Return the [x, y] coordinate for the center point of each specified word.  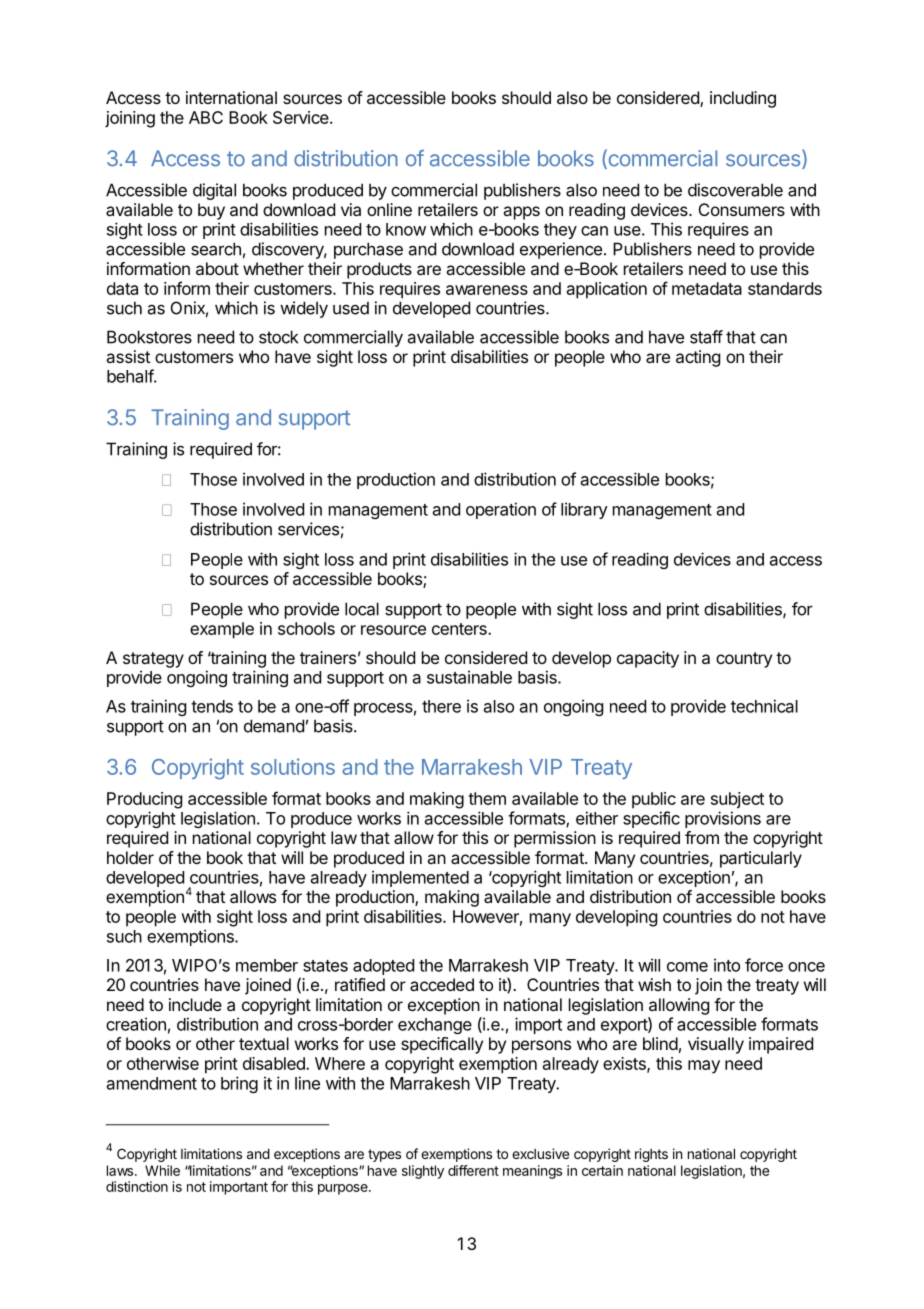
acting [698, 358]
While [162, 1170]
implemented [420, 878]
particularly [761, 859]
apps [521, 213]
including [743, 99]
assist [128, 356]
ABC [206, 117]
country [744, 660]
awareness [487, 290]
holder [130, 857]
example [222, 630]
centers [460, 629]
